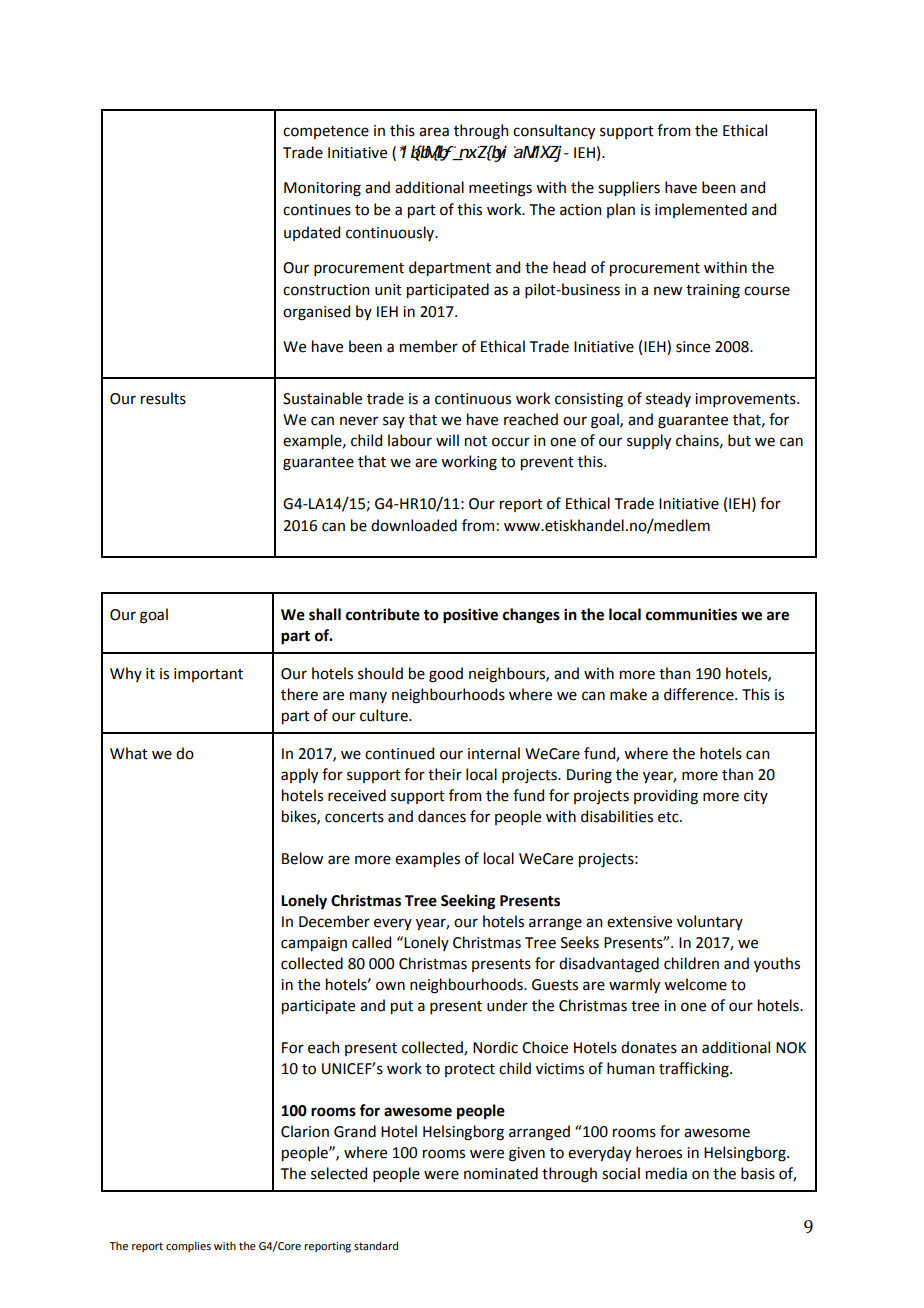 This screenshot has width=924, height=1308. What do you see at coordinates (208, 675) in the screenshot?
I see `important` at bounding box center [208, 675].
